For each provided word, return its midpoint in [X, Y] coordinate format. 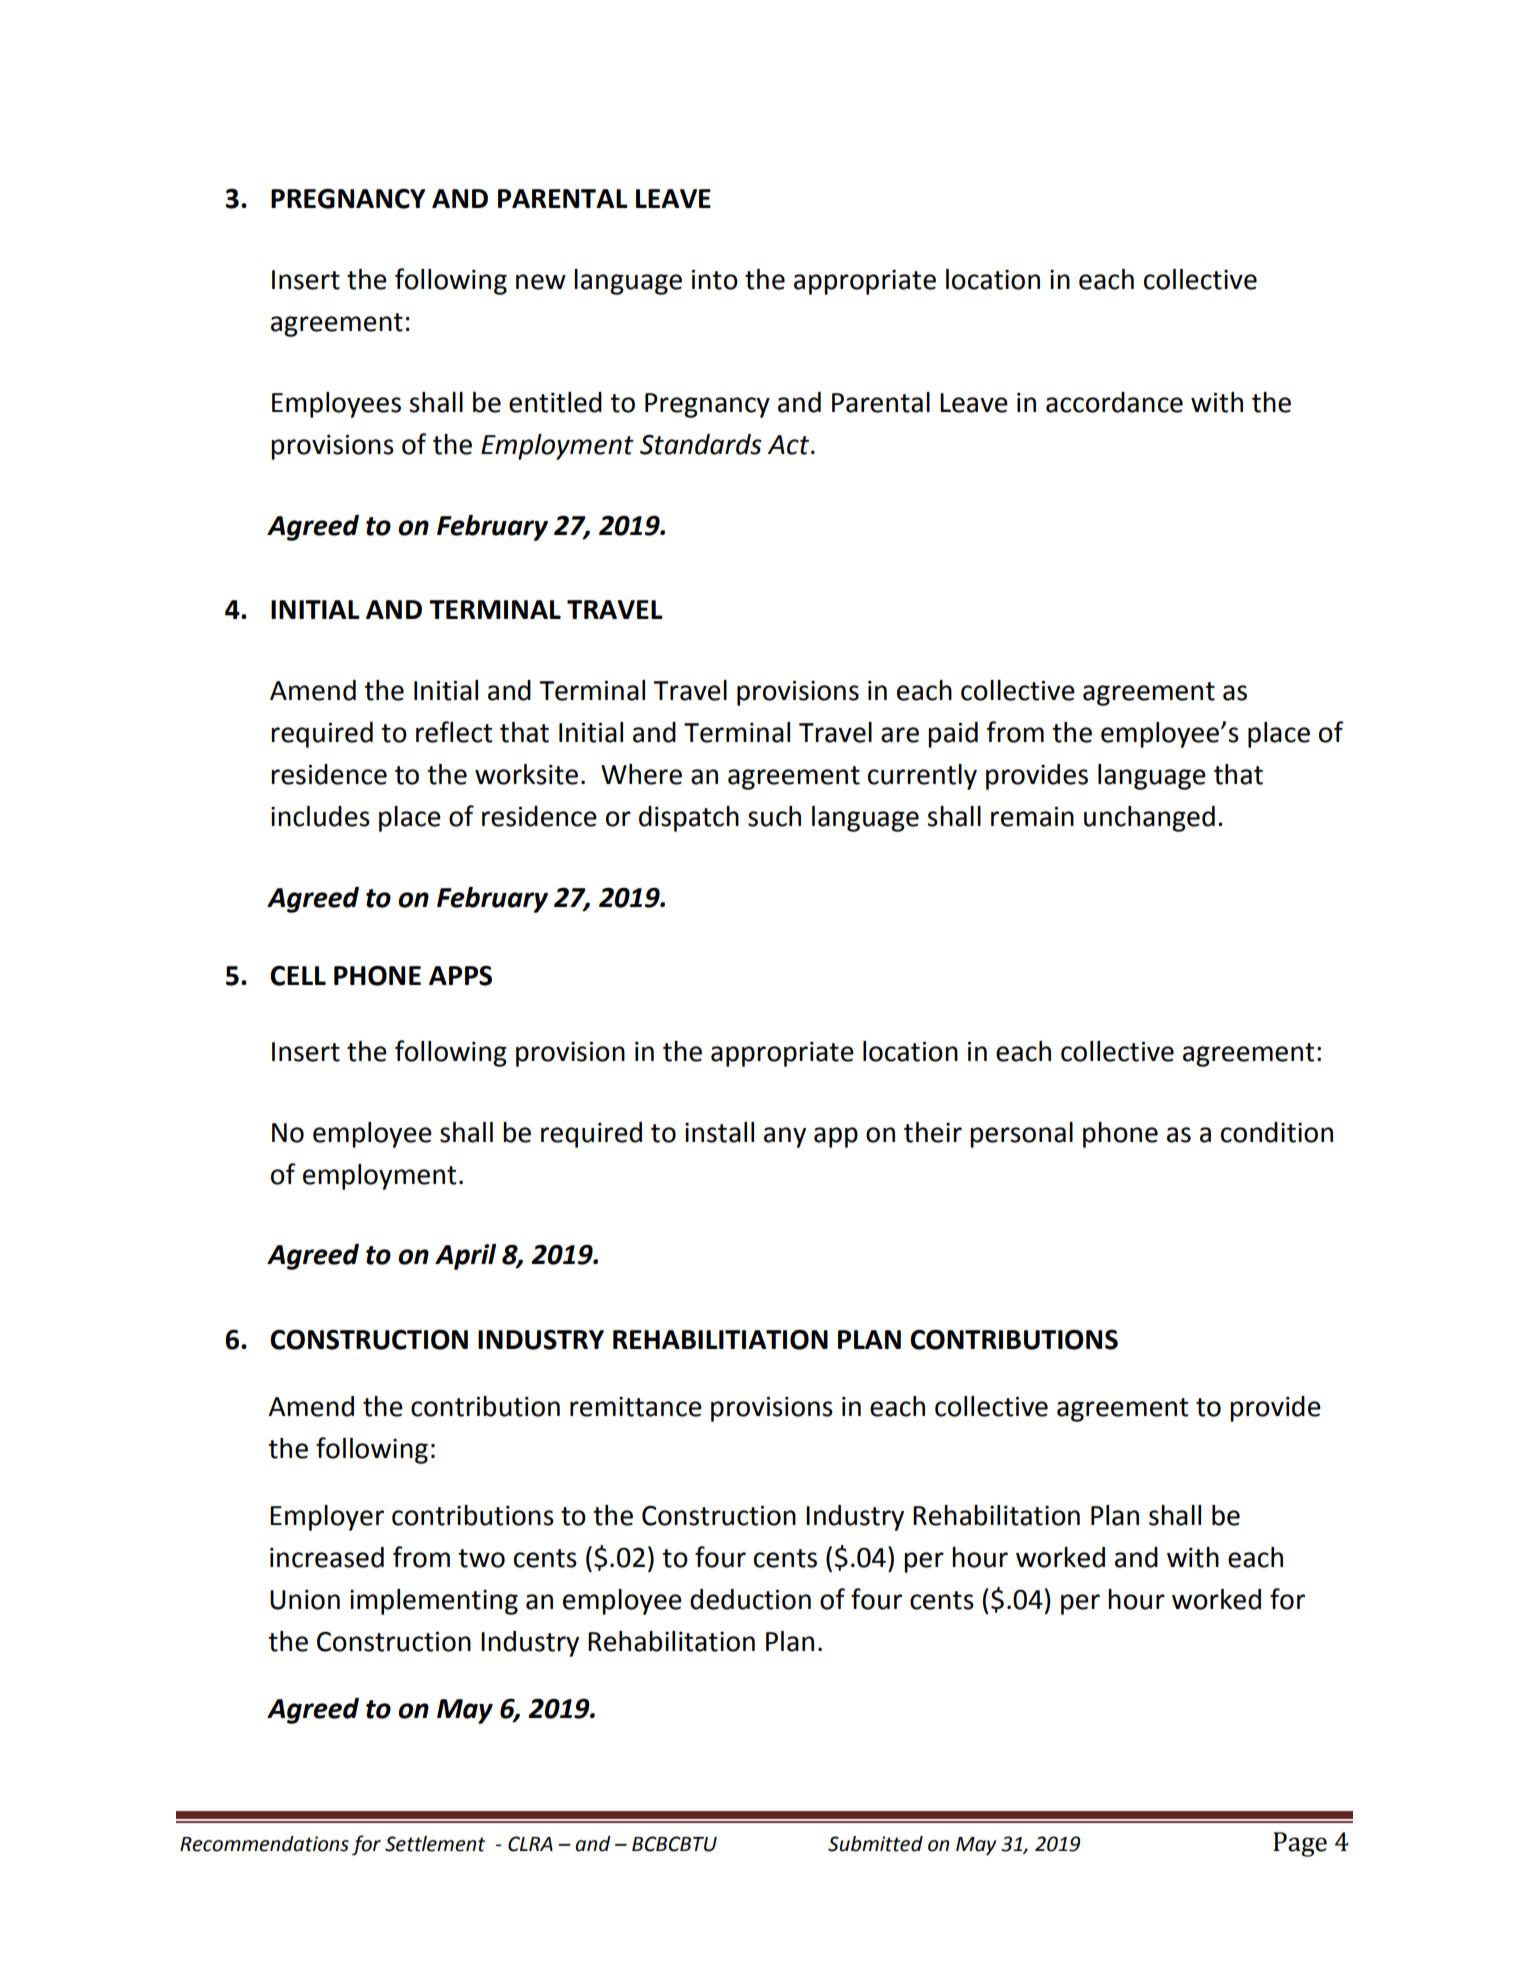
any [785, 1137]
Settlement [435, 1844]
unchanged [1149, 819]
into [715, 279]
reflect [454, 732]
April [465, 1257]
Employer [327, 1518]
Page [1300, 1844]
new [541, 282]
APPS [460, 975]
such [774, 816]
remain [1032, 816]
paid [953, 735]
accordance [1114, 402]
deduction [750, 1599]
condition [1277, 1132]
